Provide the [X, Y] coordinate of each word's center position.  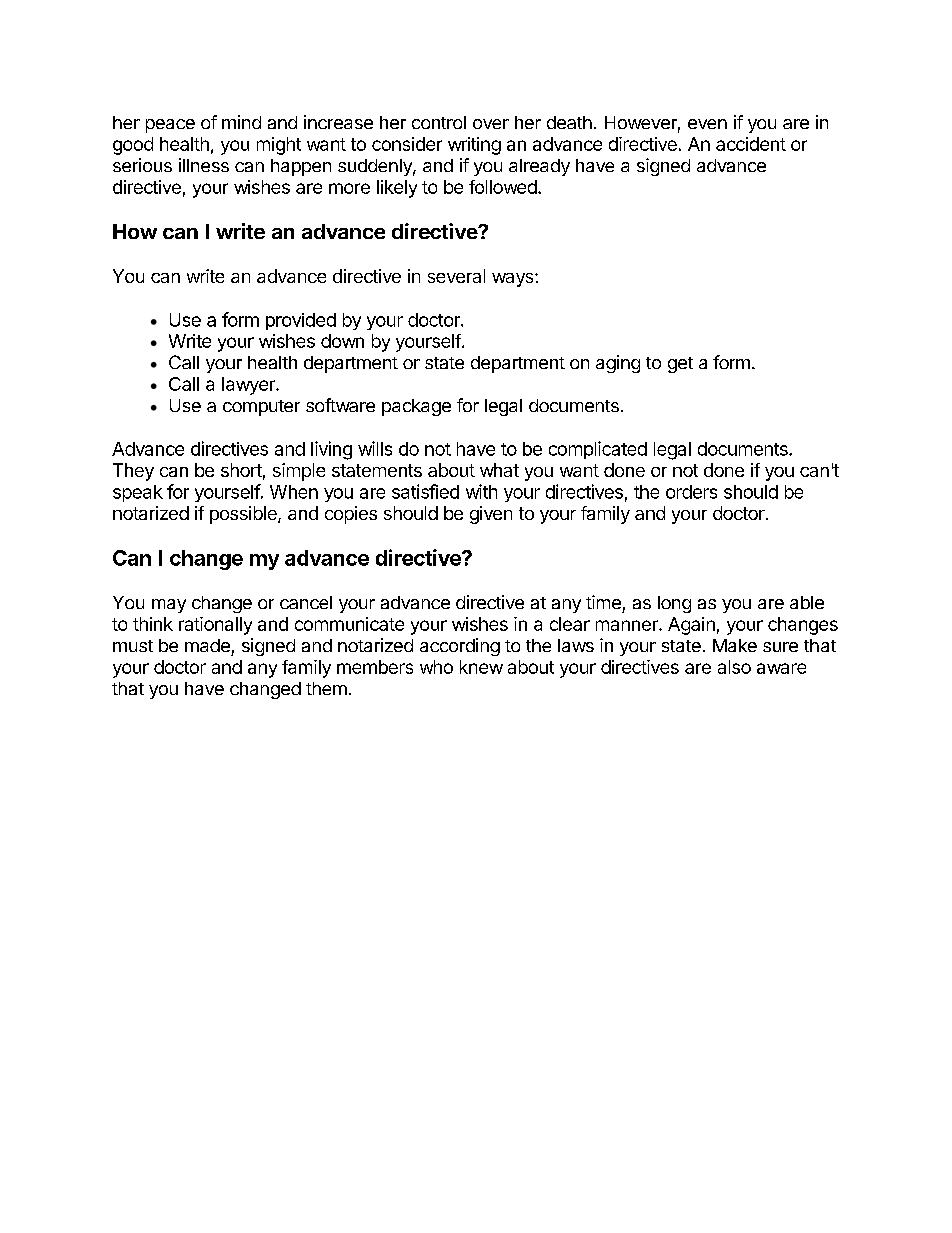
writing [474, 146]
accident [751, 144]
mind [241, 122]
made [207, 645]
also [734, 667]
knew [481, 667]
